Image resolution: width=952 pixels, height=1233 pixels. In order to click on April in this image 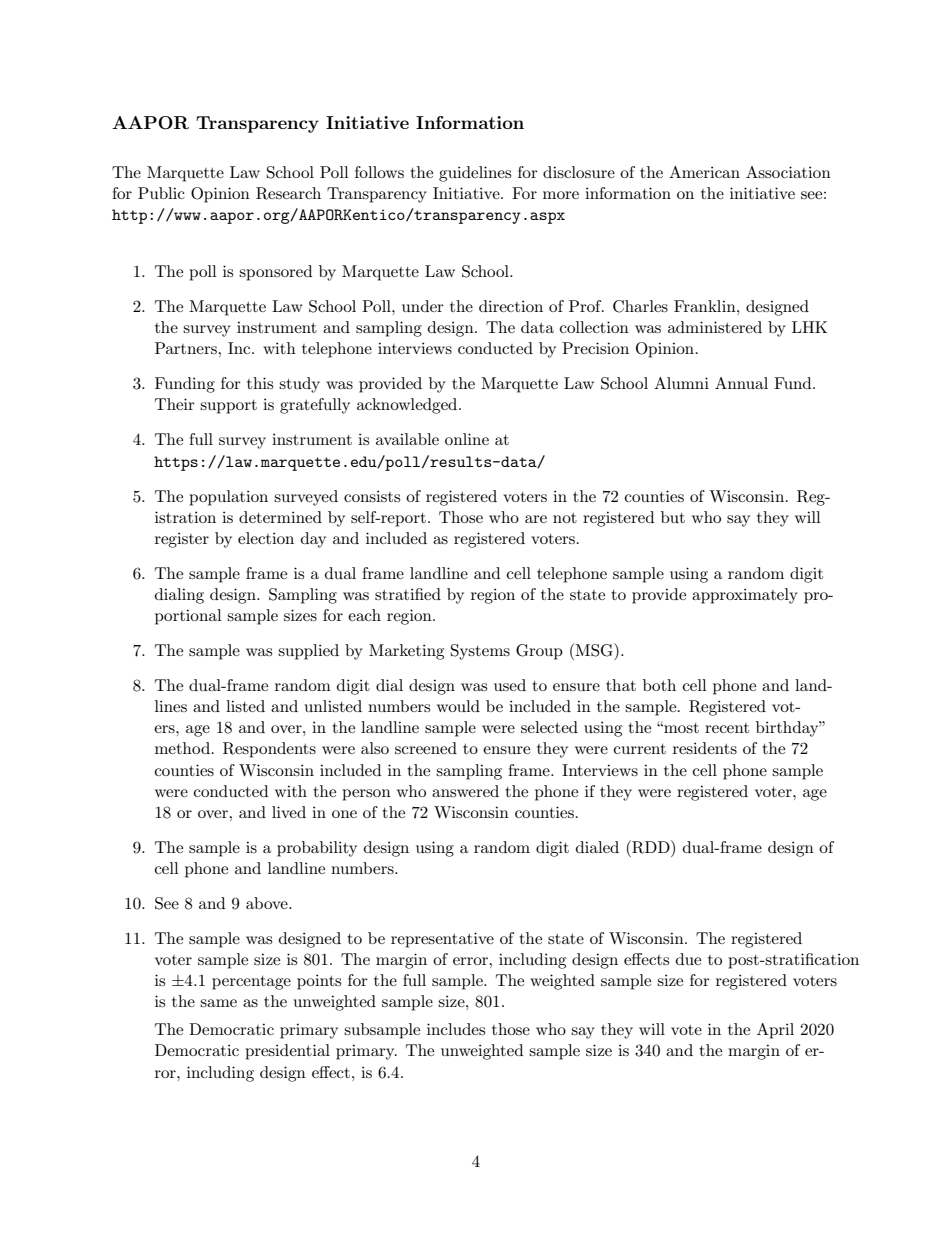, I will do `click(775, 1031)`.
